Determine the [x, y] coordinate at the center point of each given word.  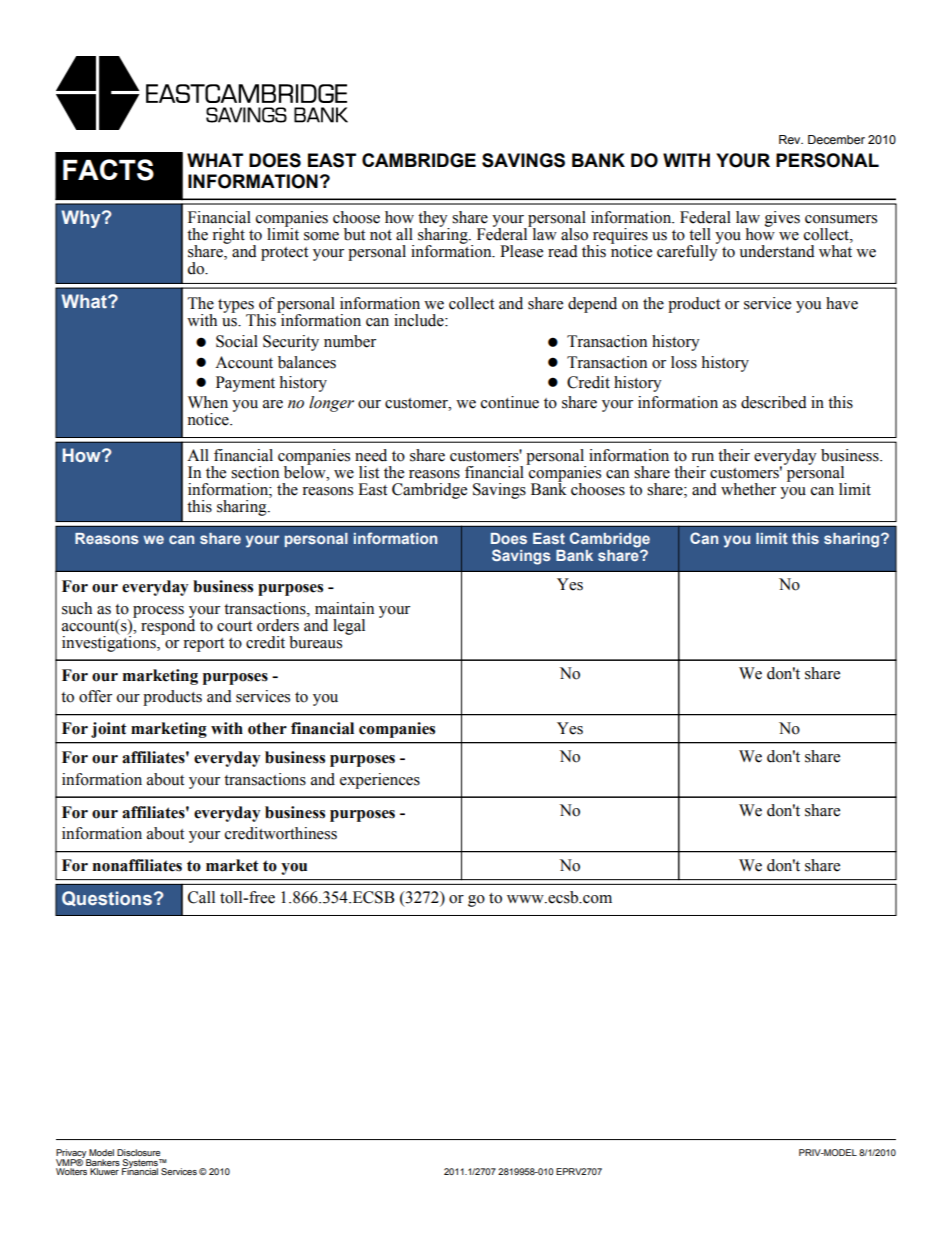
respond [168, 625]
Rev [791, 139]
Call [201, 897]
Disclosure [138, 1152]
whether [748, 489]
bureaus [315, 642]
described [774, 402]
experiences [380, 781]
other [267, 728]
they [434, 220]
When [208, 402]
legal [349, 627]
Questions [107, 898]
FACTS [108, 170]
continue [510, 402]
